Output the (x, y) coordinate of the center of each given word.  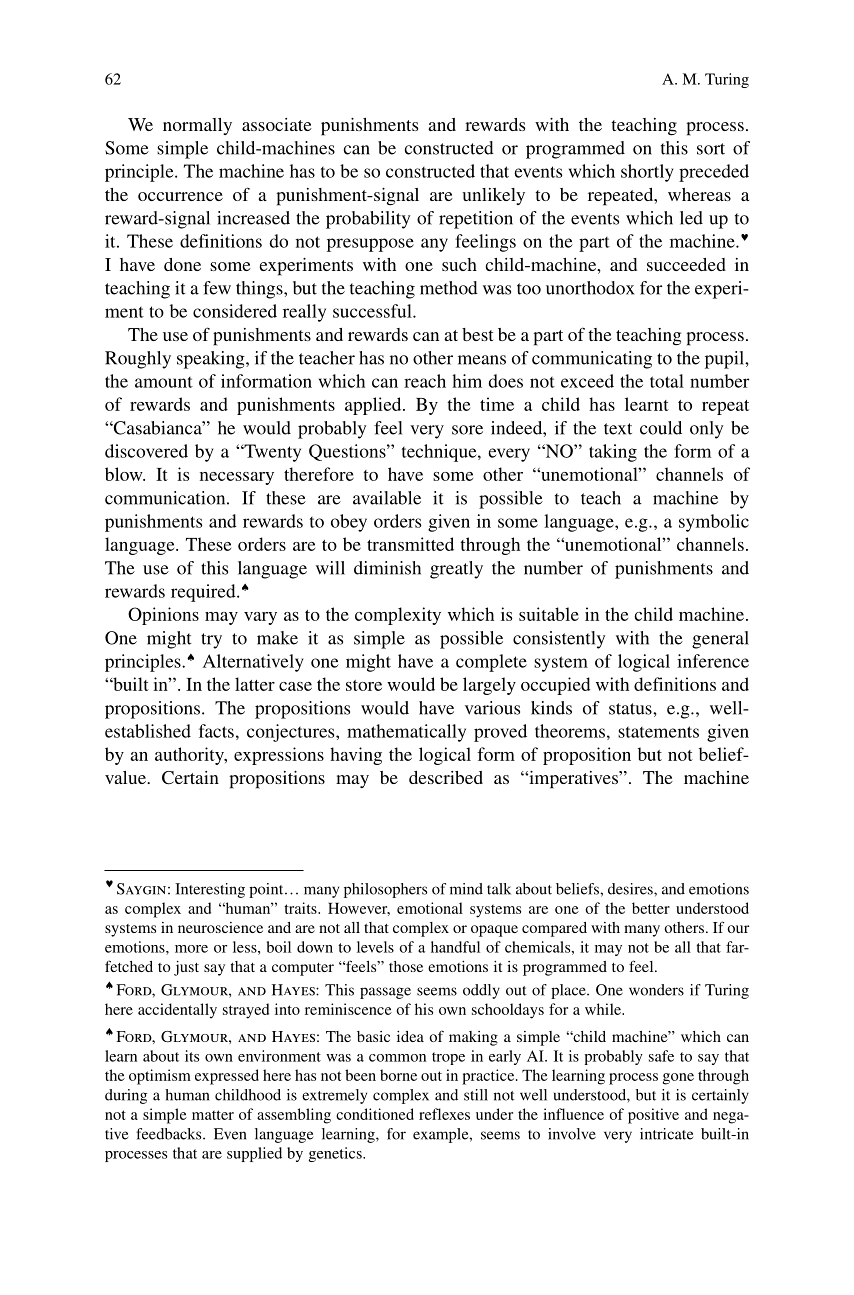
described (446, 777)
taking (613, 453)
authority (190, 756)
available (387, 498)
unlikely (493, 196)
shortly (647, 173)
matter (213, 1115)
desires (631, 889)
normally (197, 126)
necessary (237, 478)
